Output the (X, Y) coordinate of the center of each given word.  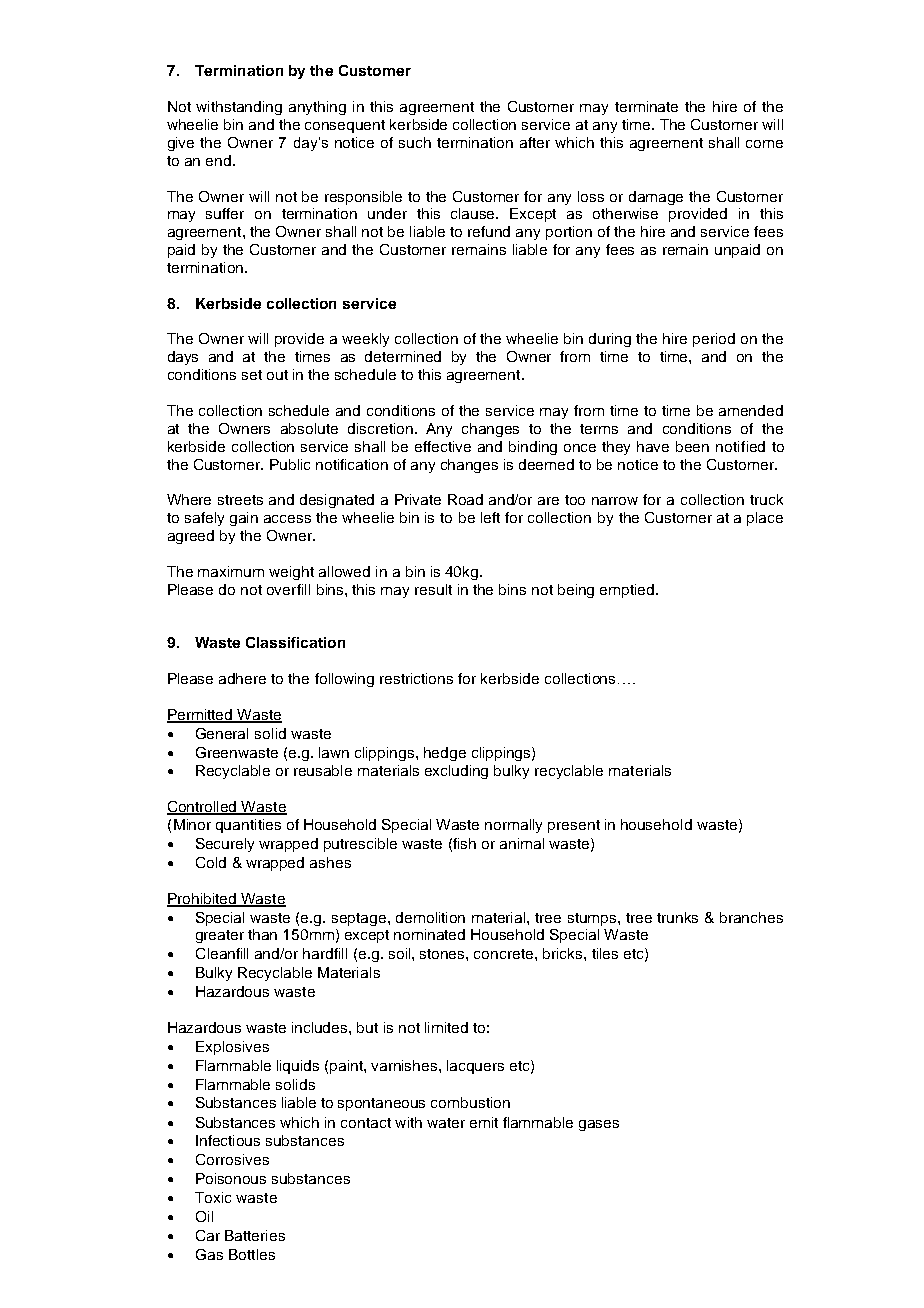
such (415, 142)
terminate (646, 106)
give (181, 144)
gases (599, 1125)
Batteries (255, 1235)
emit (484, 1122)
